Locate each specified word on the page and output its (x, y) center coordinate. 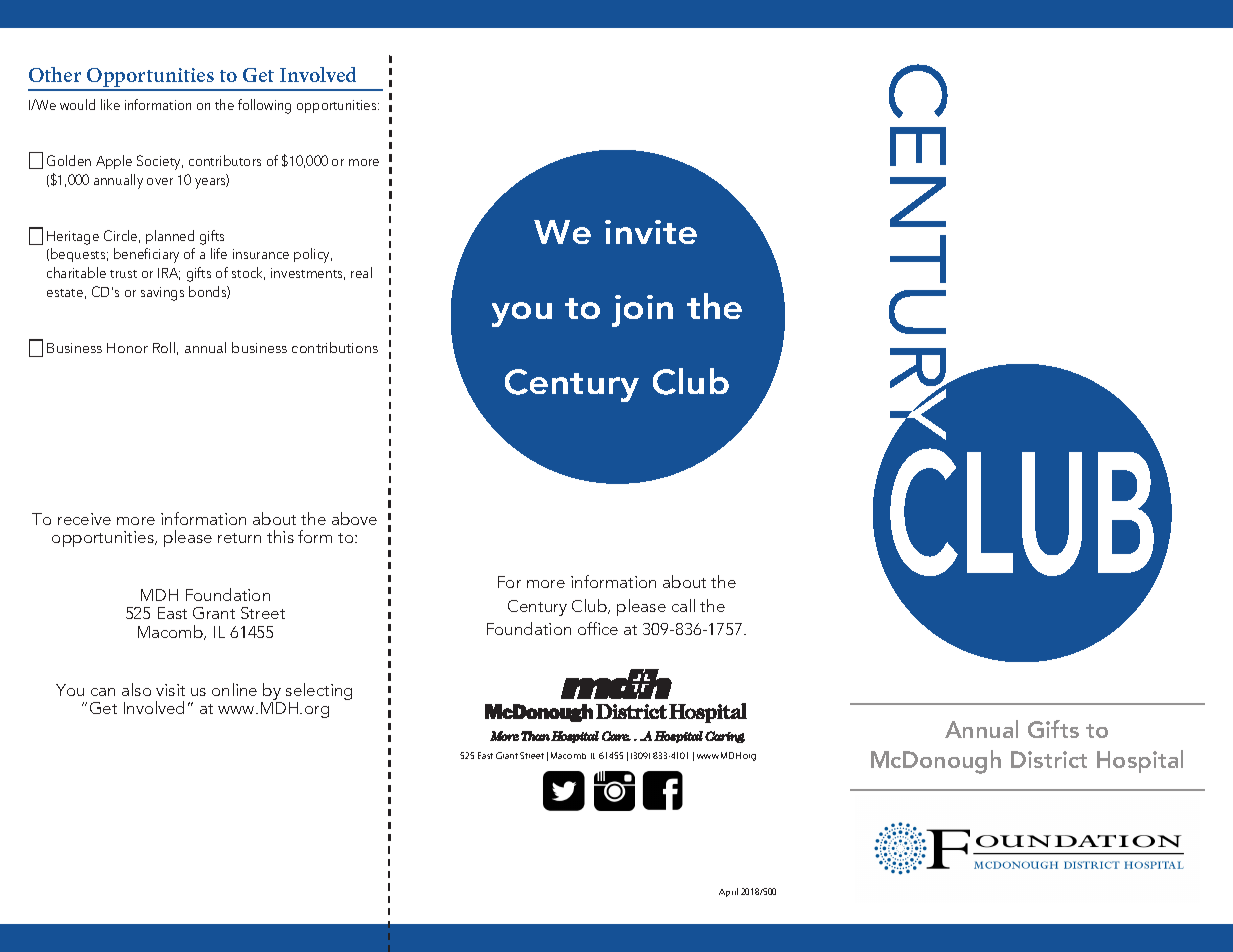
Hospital (1140, 761)
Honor (127, 348)
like (110, 104)
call (683, 605)
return (239, 538)
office (598, 628)
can (103, 692)
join (642, 311)
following (264, 106)
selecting (319, 693)
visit (170, 690)
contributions (335, 347)
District (1049, 759)
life (219, 253)
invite (651, 232)
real (361, 272)
